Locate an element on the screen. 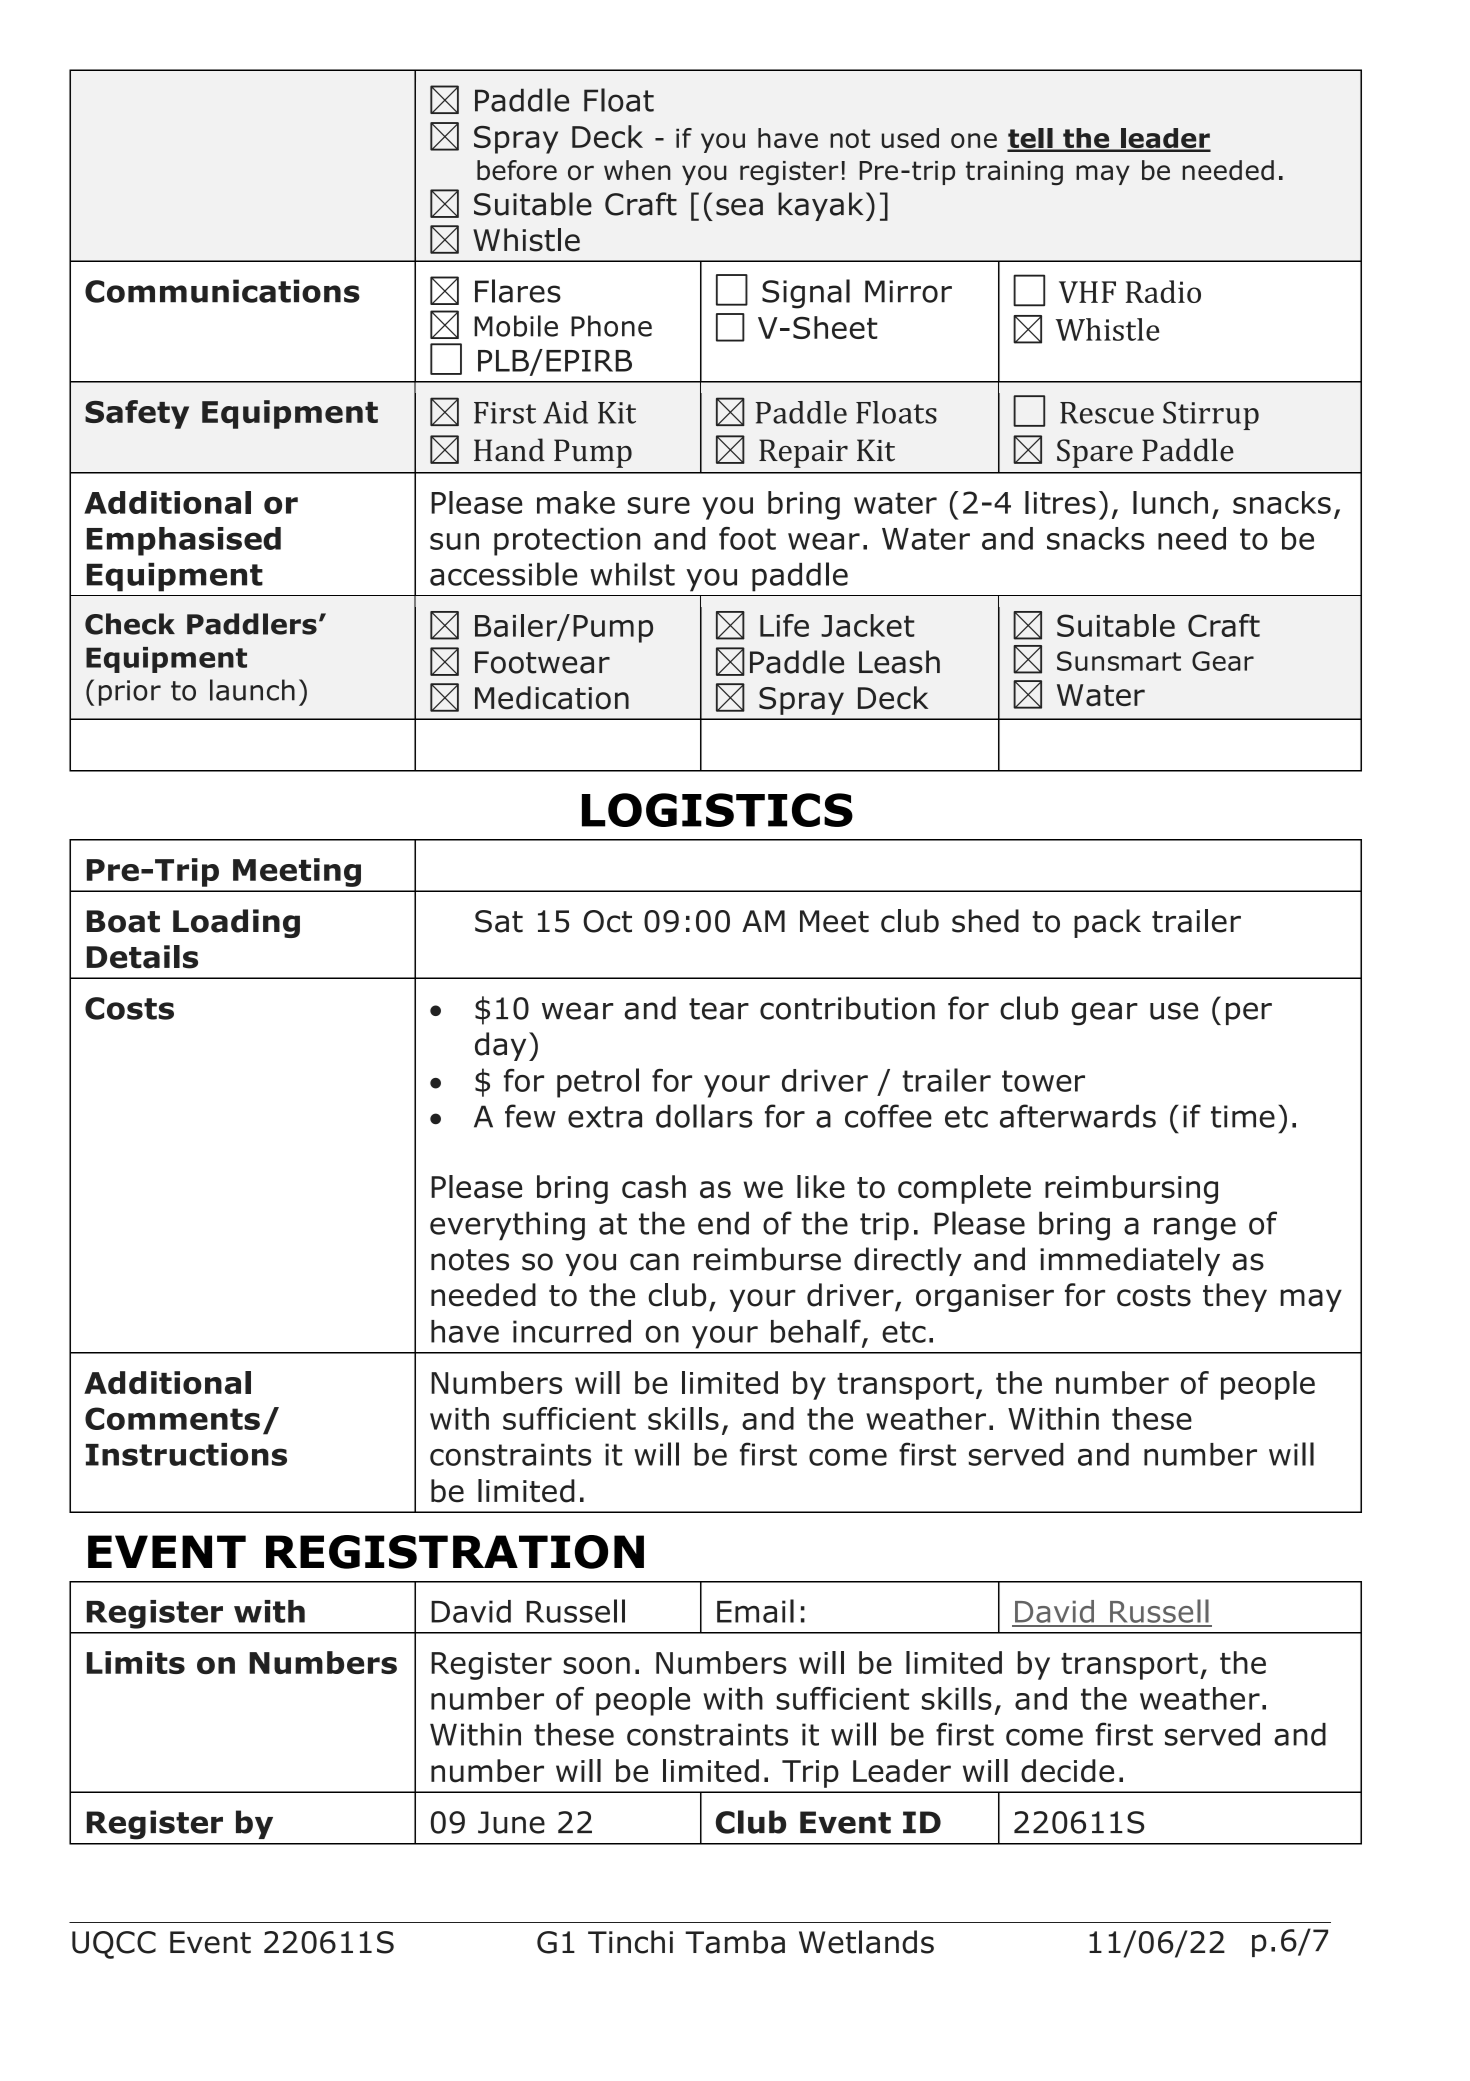 The width and height of the screenshot is (1470, 2081). when is located at coordinates (637, 170).
